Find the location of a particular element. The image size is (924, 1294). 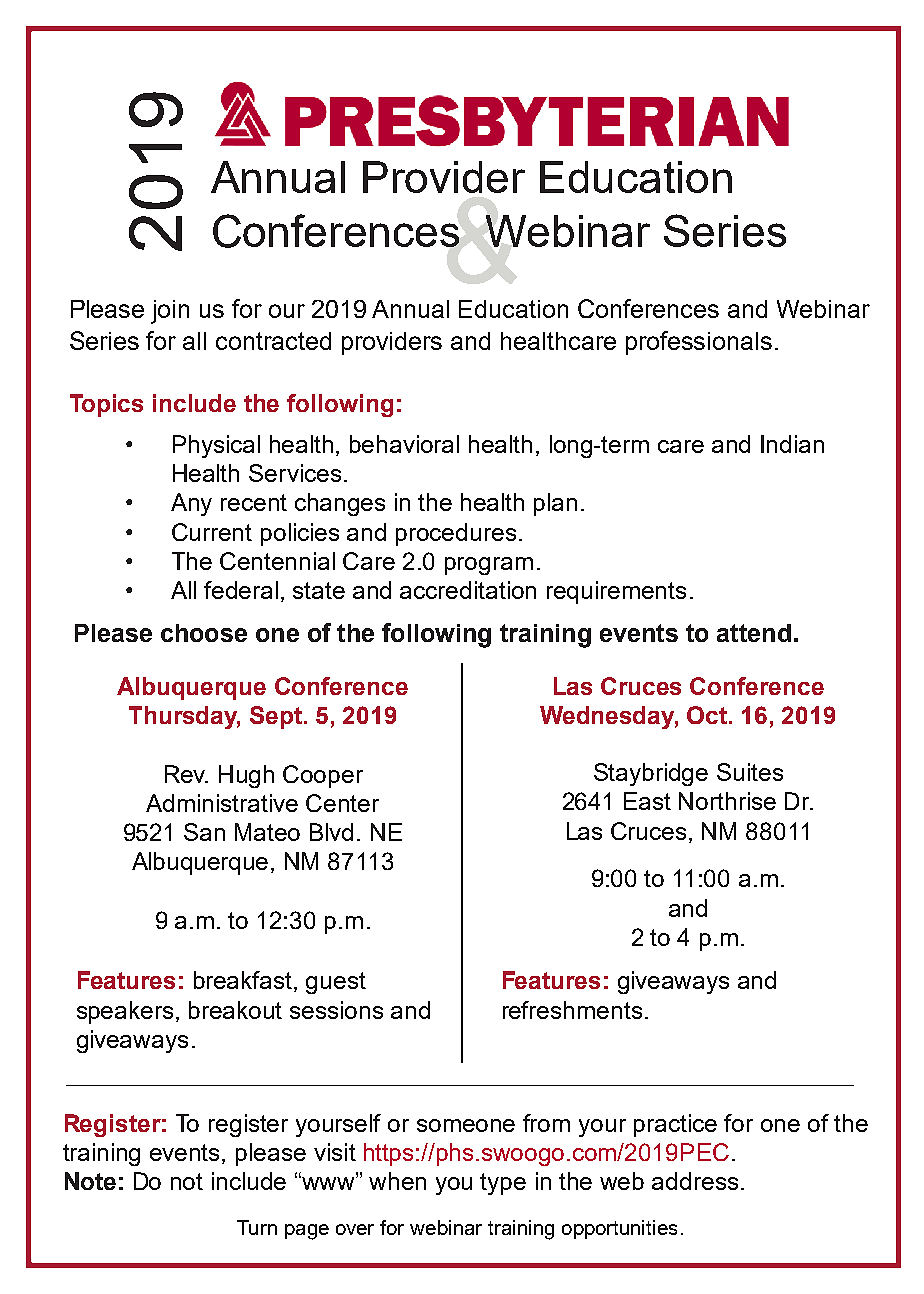

speakers is located at coordinates (125, 1012).
